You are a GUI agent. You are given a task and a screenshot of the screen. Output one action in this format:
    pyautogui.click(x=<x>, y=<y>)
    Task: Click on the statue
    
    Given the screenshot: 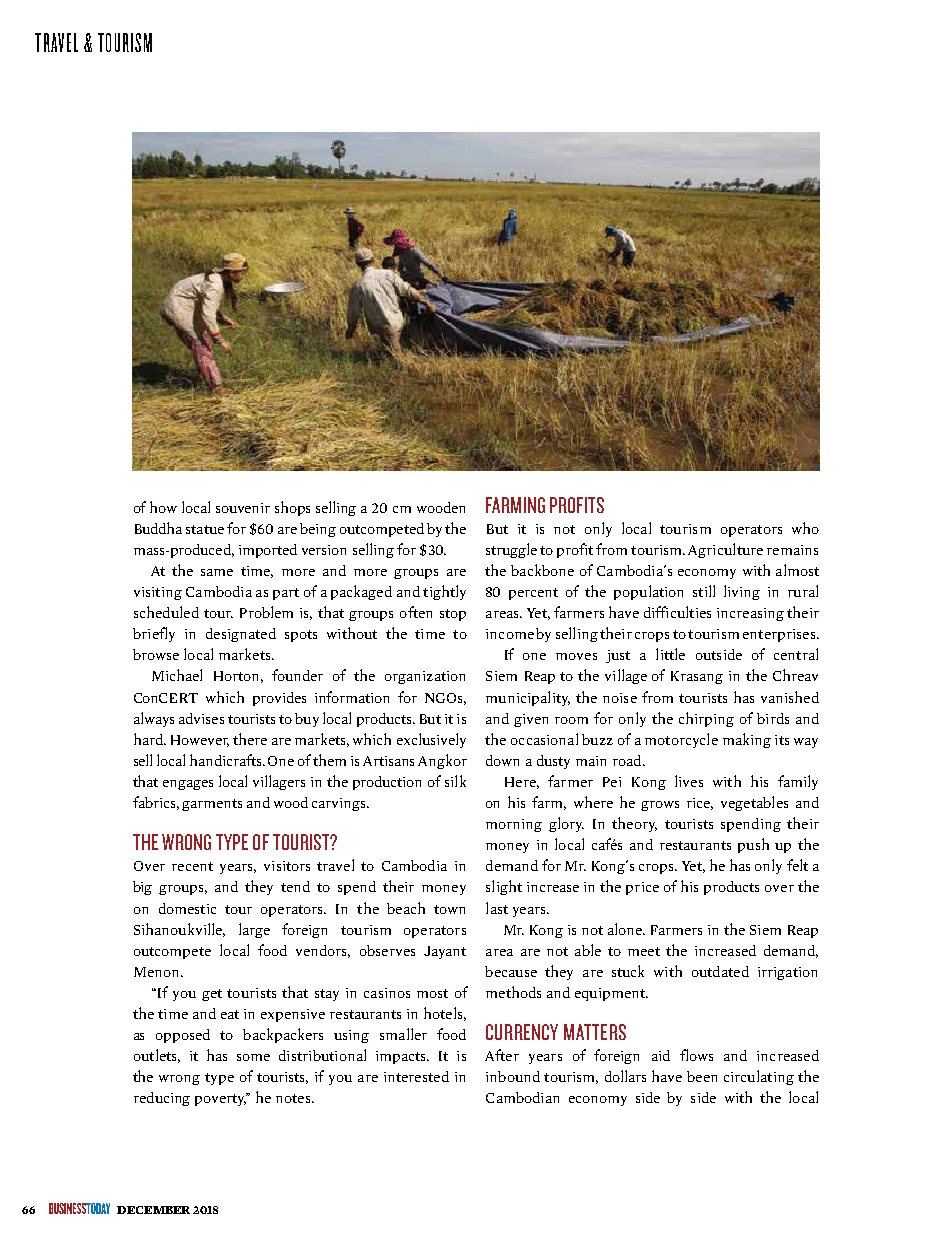 What is the action you would take?
    pyautogui.click(x=205, y=529)
